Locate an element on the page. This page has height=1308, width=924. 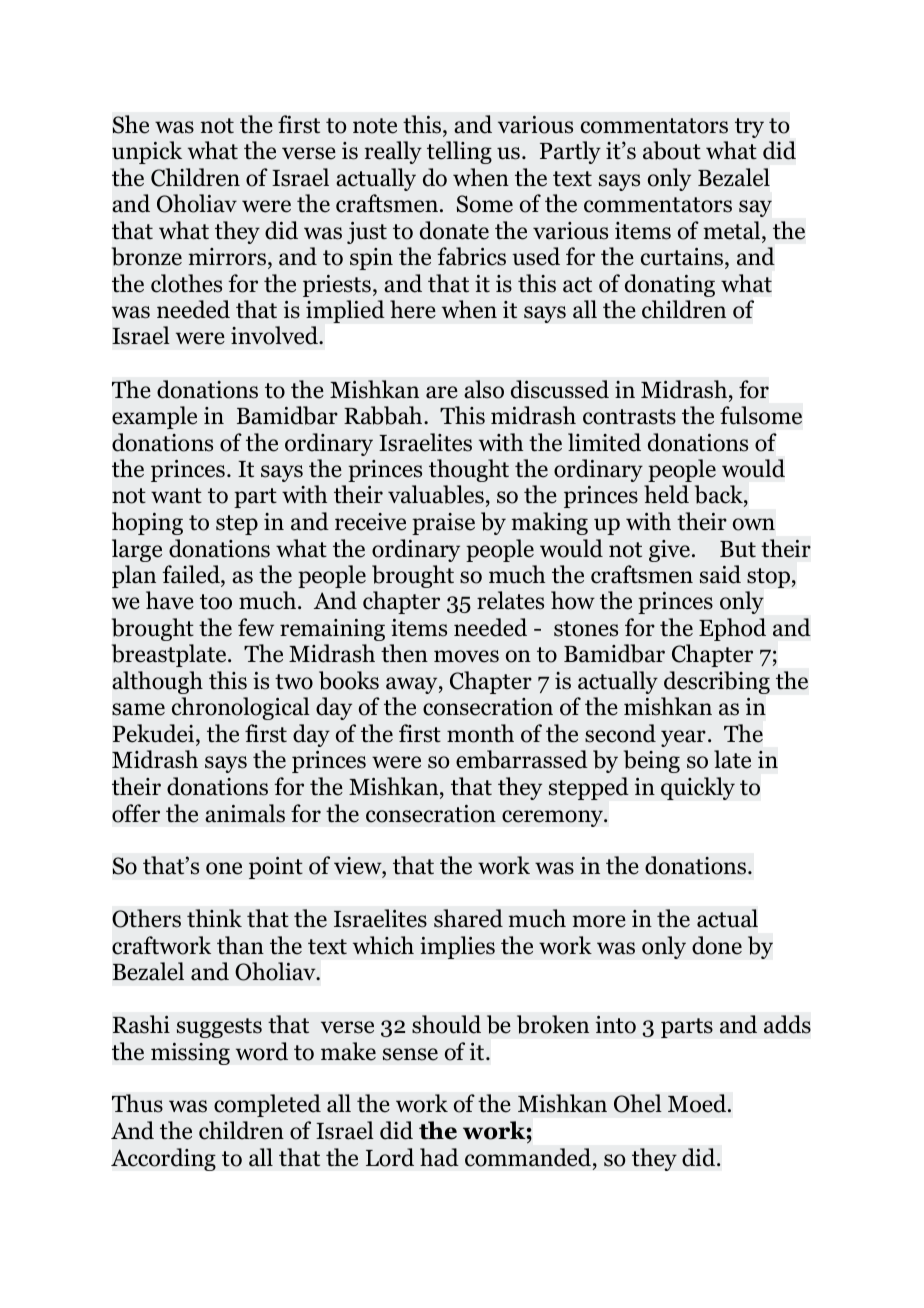
think is located at coordinates (214, 918).
